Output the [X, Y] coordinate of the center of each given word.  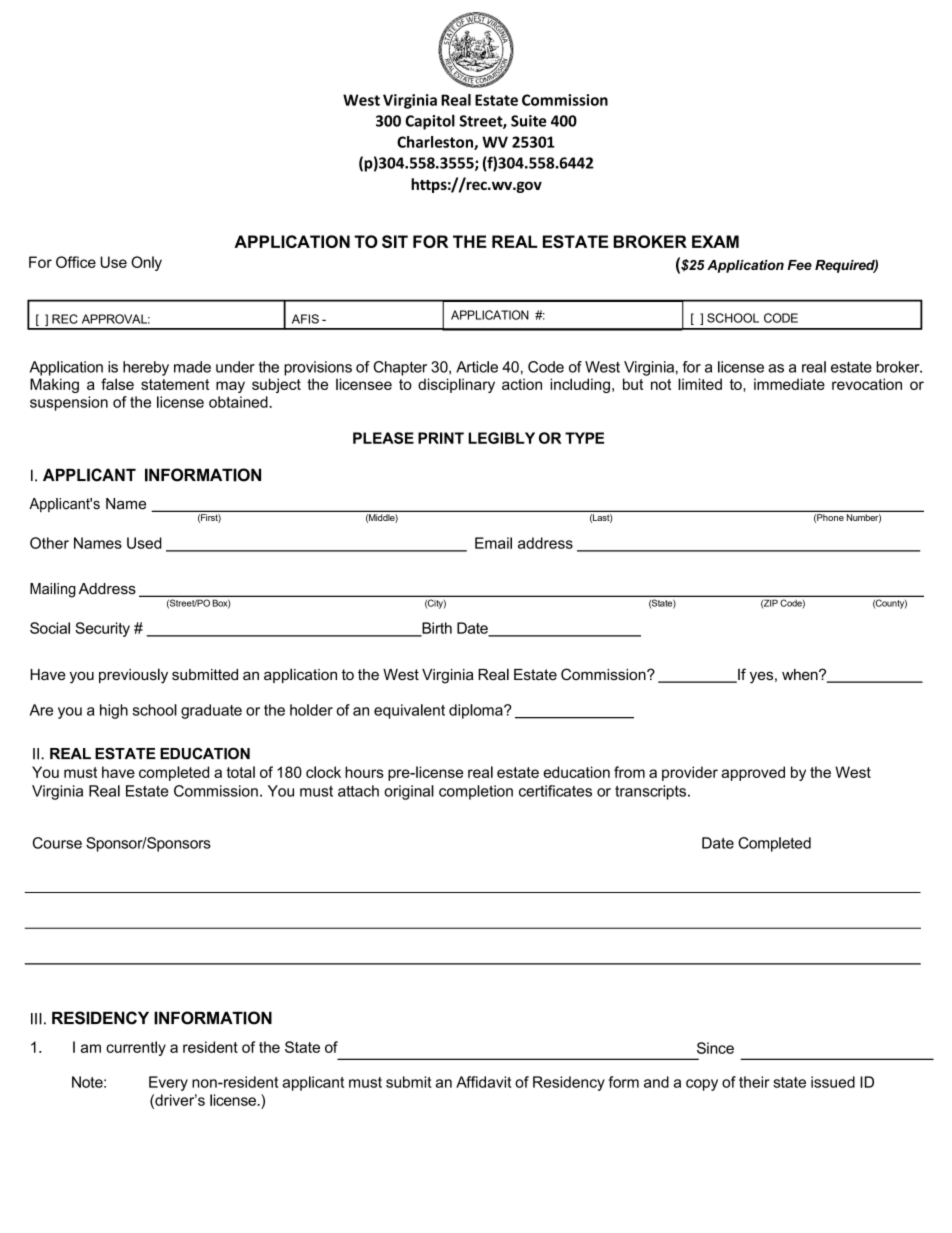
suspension [69, 403]
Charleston [436, 143]
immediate [789, 384]
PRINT [441, 438]
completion [476, 792]
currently [136, 1048]
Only [146, 263]
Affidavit [483, 1082]
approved [753, 773]
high [114, 711]
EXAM [715, 241]
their [754, 1082]
